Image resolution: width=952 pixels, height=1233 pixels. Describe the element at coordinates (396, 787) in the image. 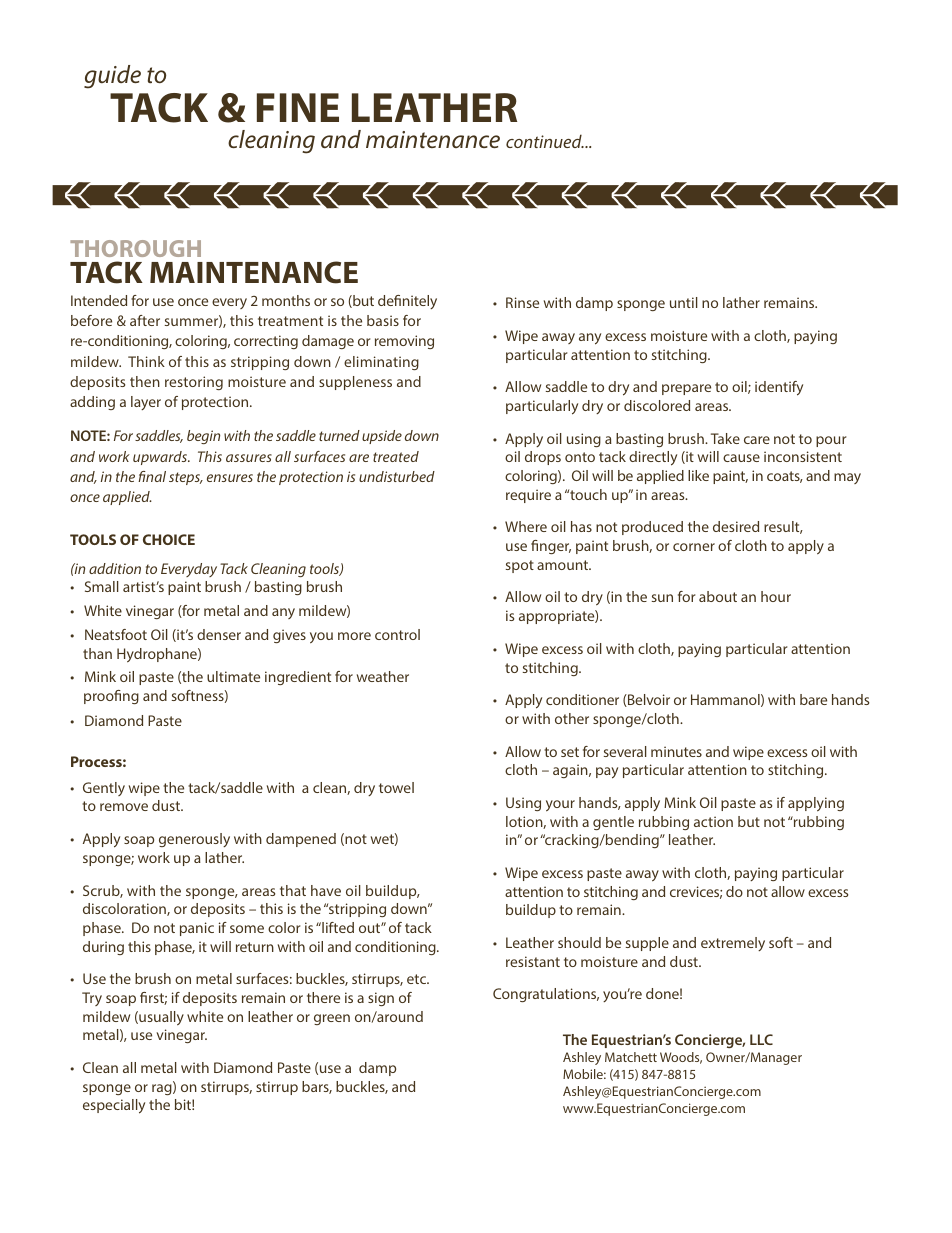

I see `towel` at that location.
